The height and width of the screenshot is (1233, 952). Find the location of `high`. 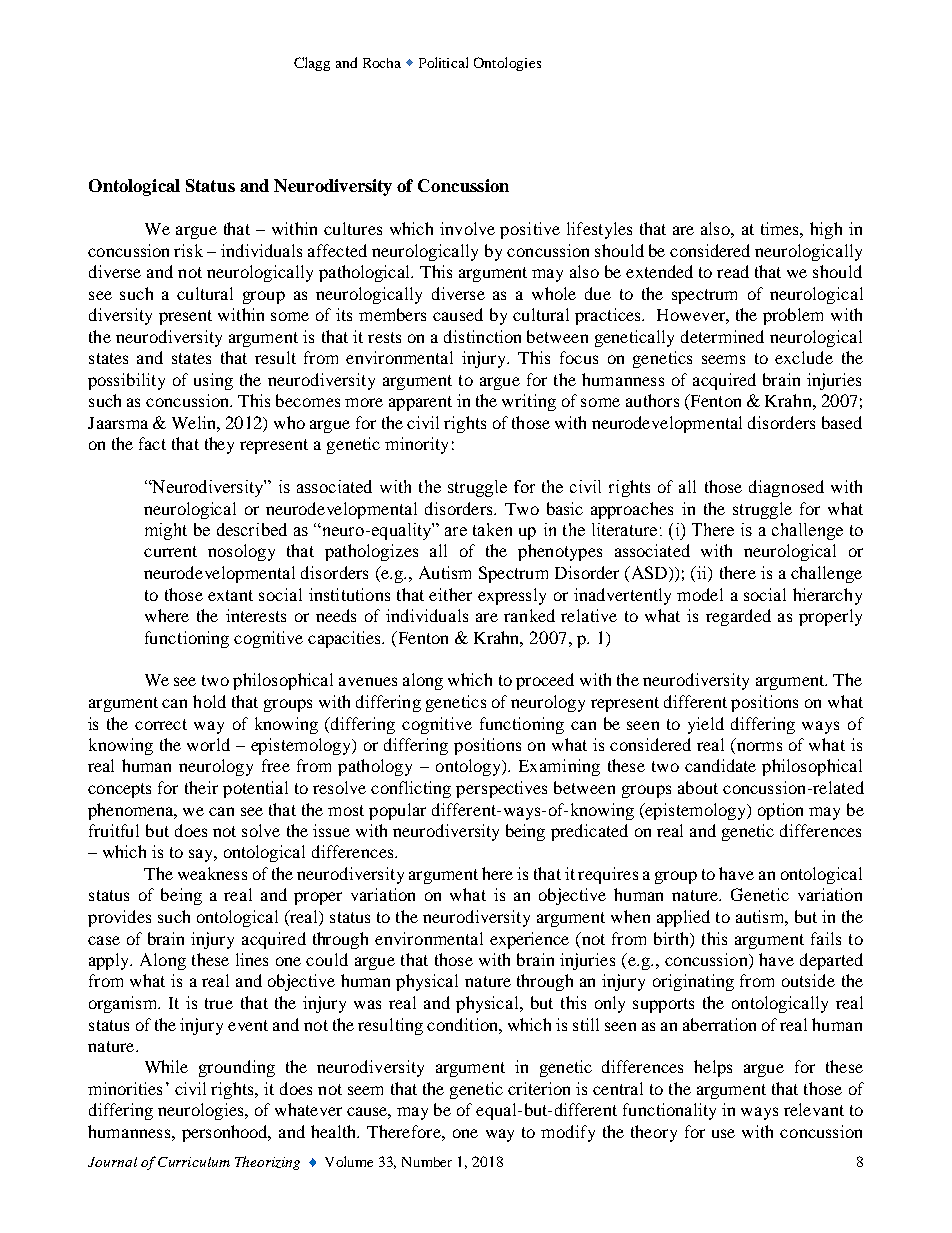

high is located at coordinates (826, 230).
